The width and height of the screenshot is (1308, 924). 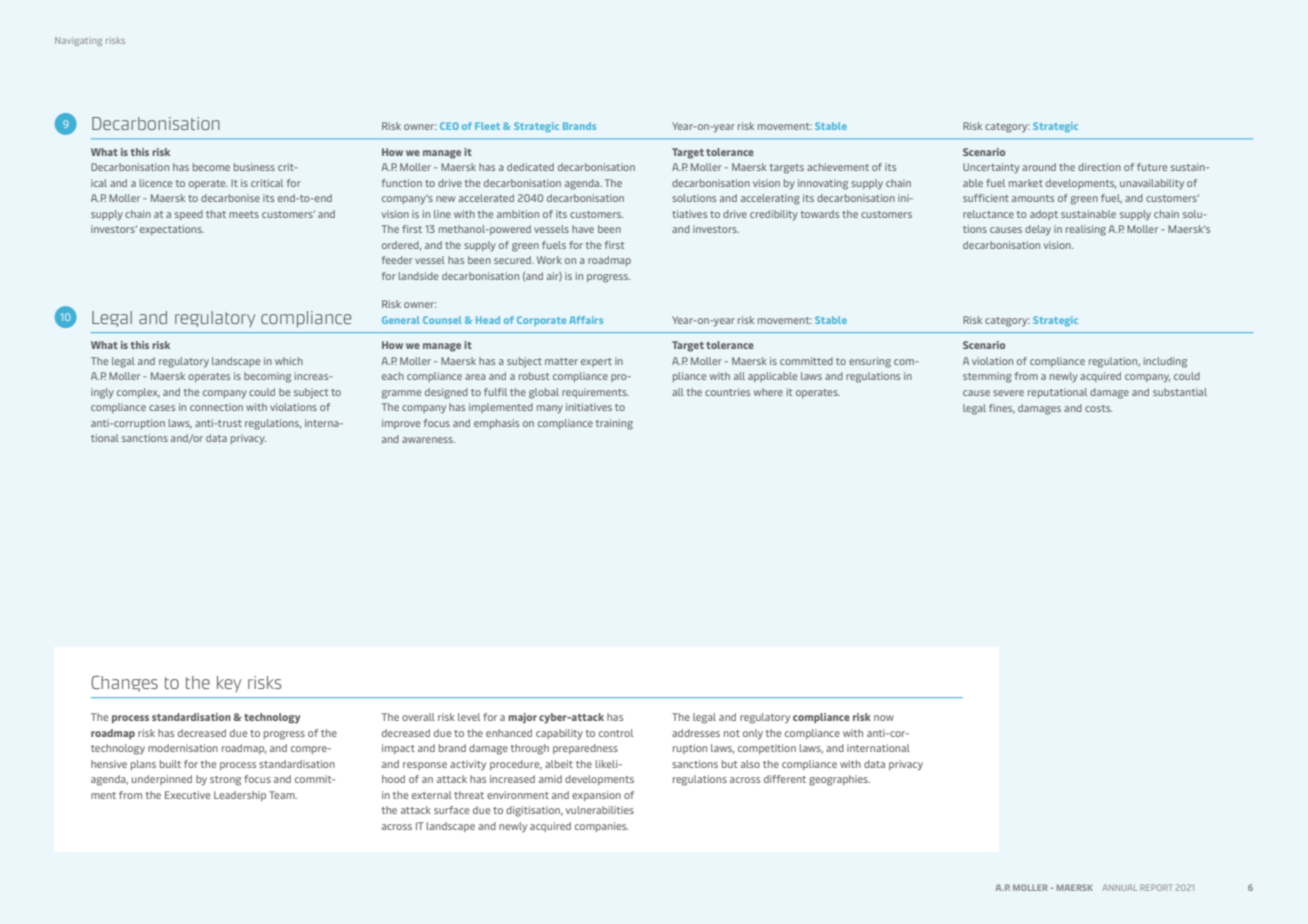 What do you see at coordinates (240, 796) in the screenshot?
I see `Leadership` at bounding box center [240, 796].
